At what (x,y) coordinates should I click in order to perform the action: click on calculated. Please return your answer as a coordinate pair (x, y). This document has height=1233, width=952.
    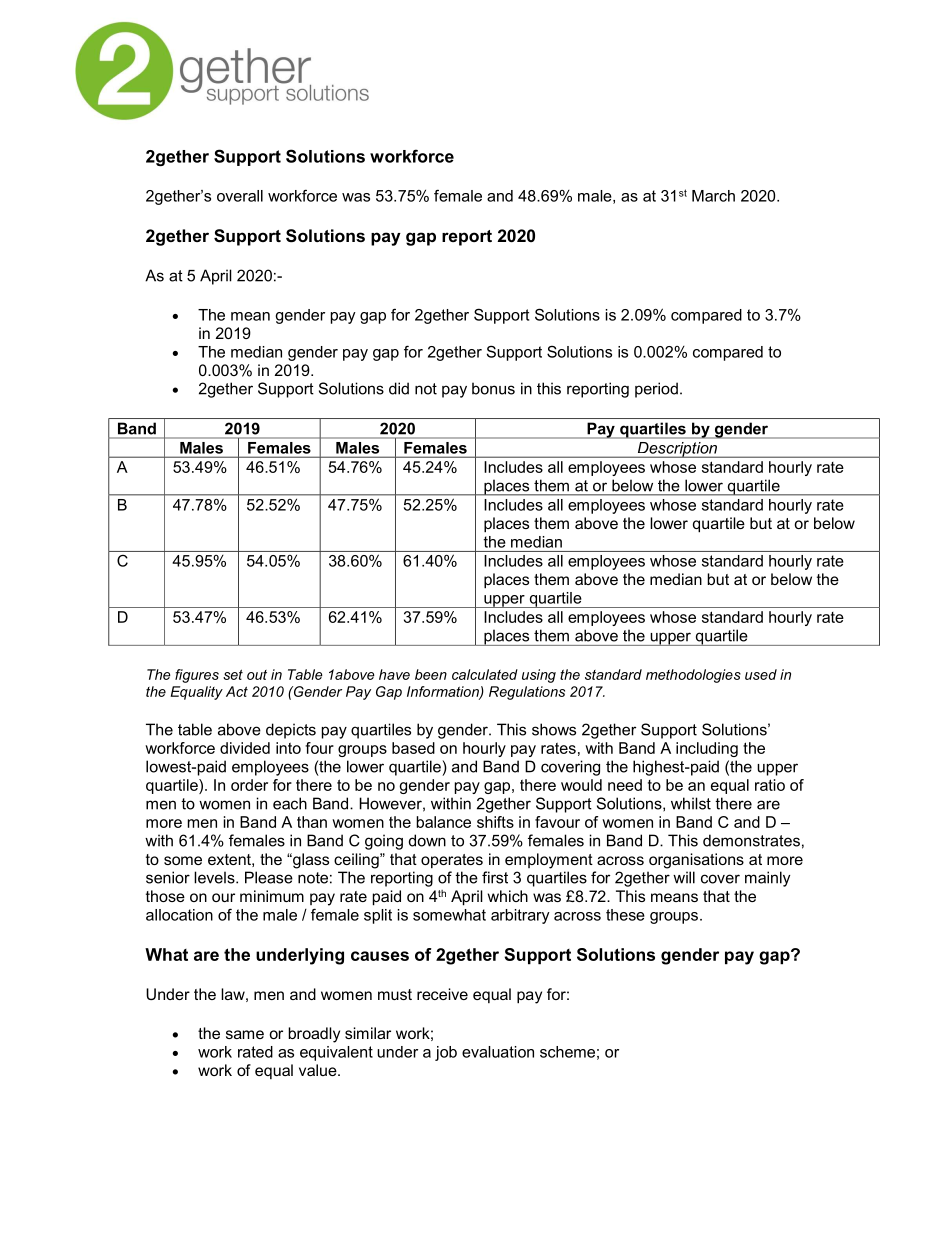
    Looking at the image, I should click on (485, 674).
